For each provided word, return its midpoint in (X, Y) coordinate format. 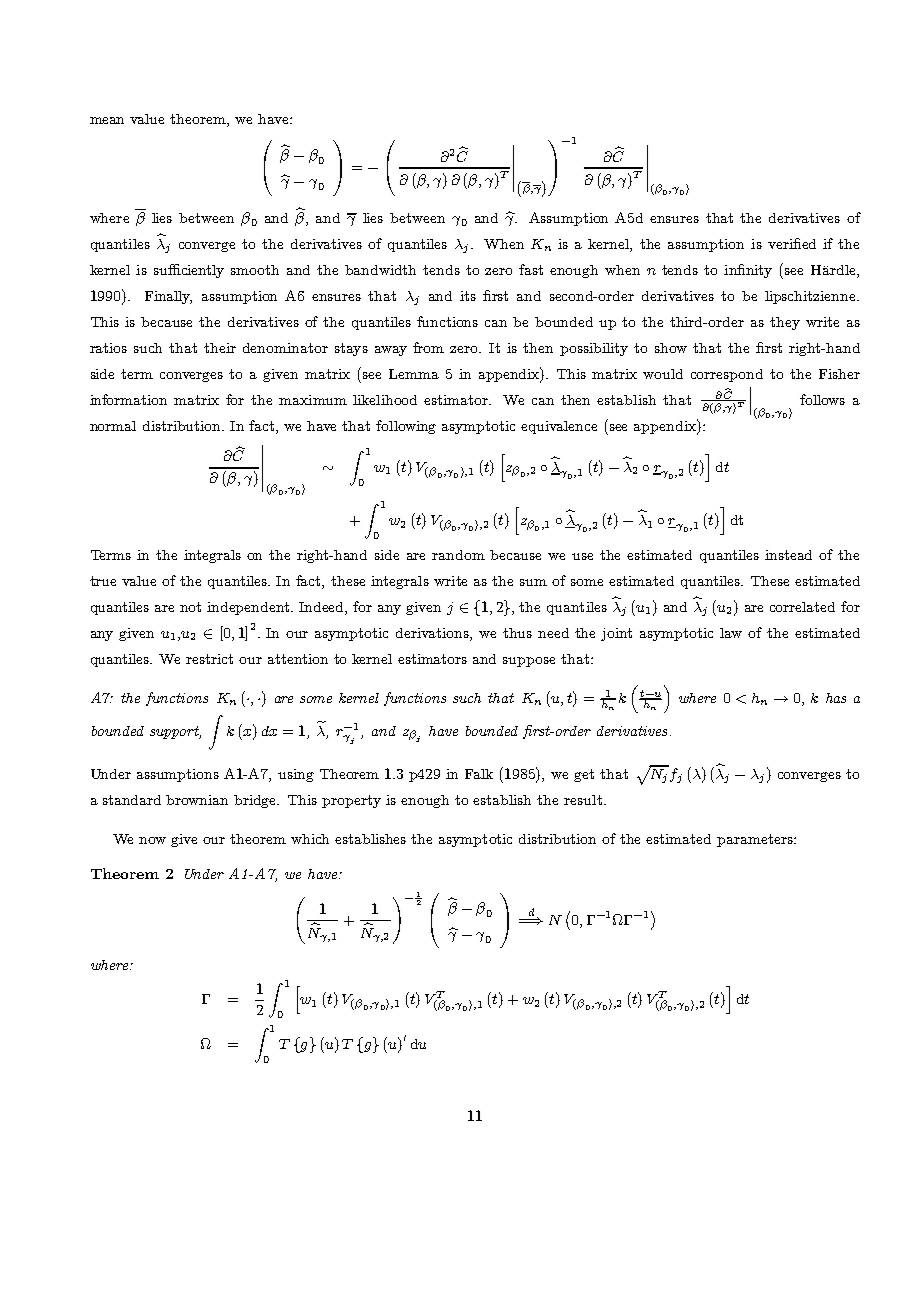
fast (531, 269)
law (731, 633)
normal (113, 426)
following (406, 427)
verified (792, 243)
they (785, 323)
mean (107, 120)
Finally (168, 297)
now (152, 840)
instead (788, 555)
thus (517, 633)
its (468, 296)
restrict (209, 659)
